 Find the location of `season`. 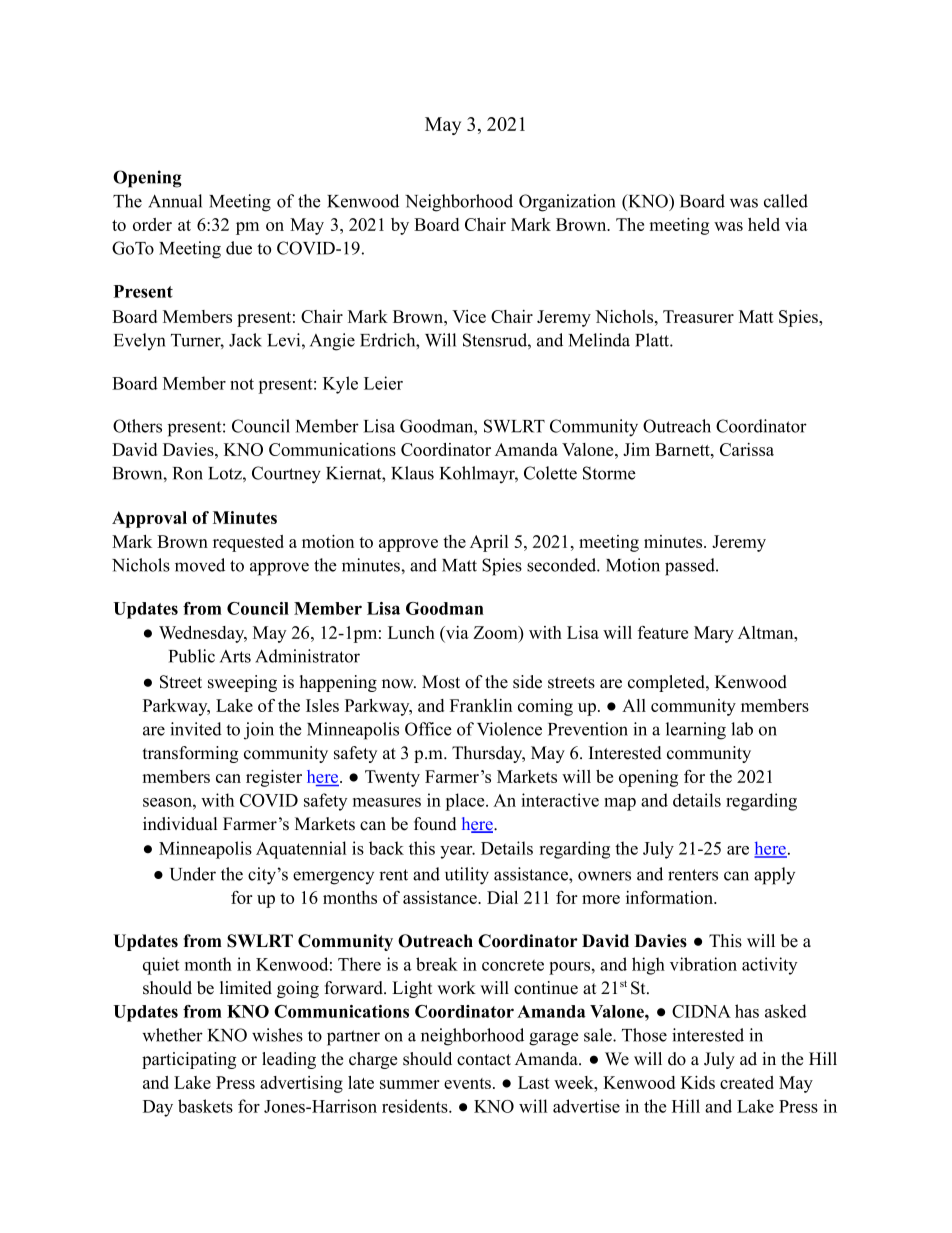

season is located at coordinates (168, 802).
